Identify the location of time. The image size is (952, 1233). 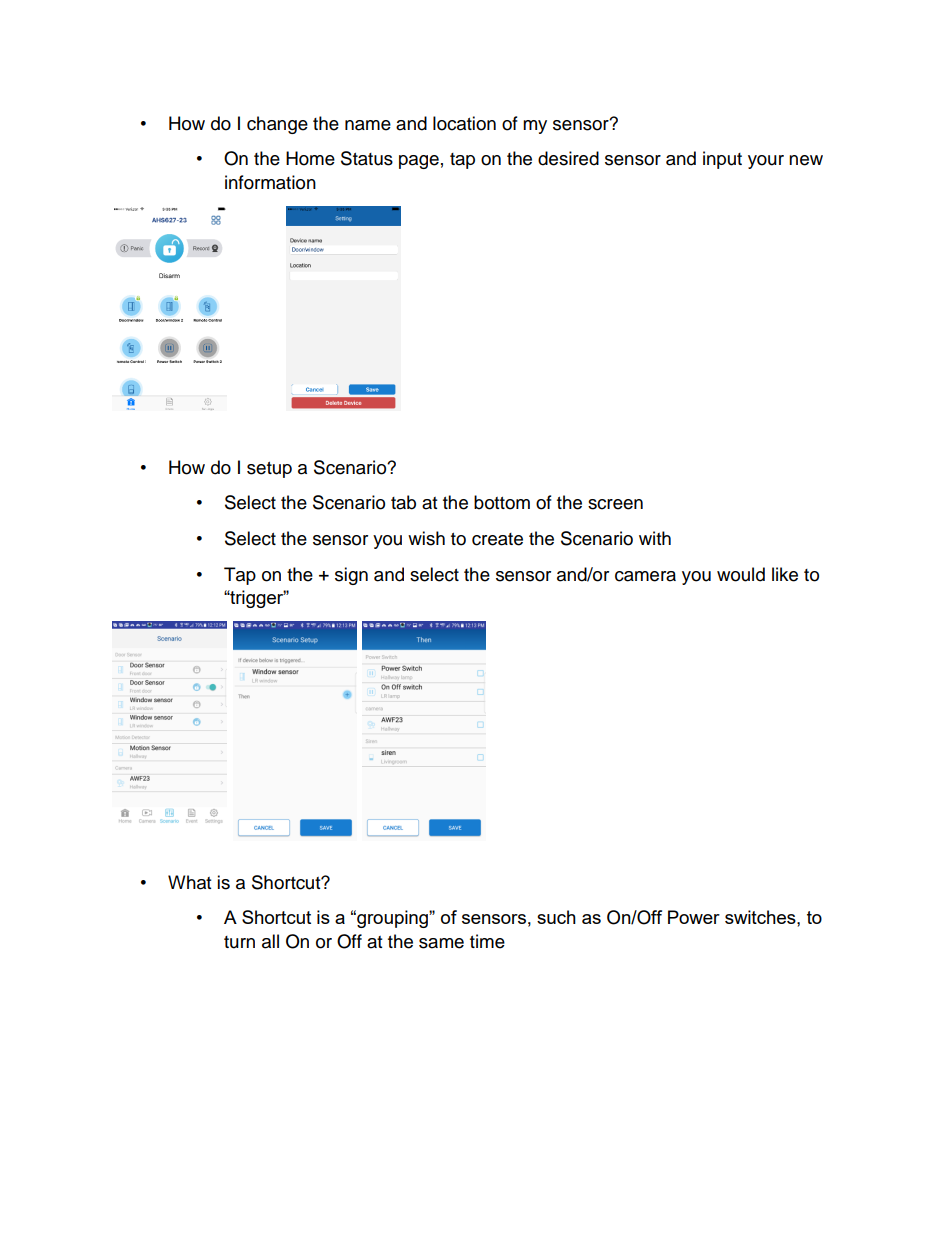
(487, 941).
